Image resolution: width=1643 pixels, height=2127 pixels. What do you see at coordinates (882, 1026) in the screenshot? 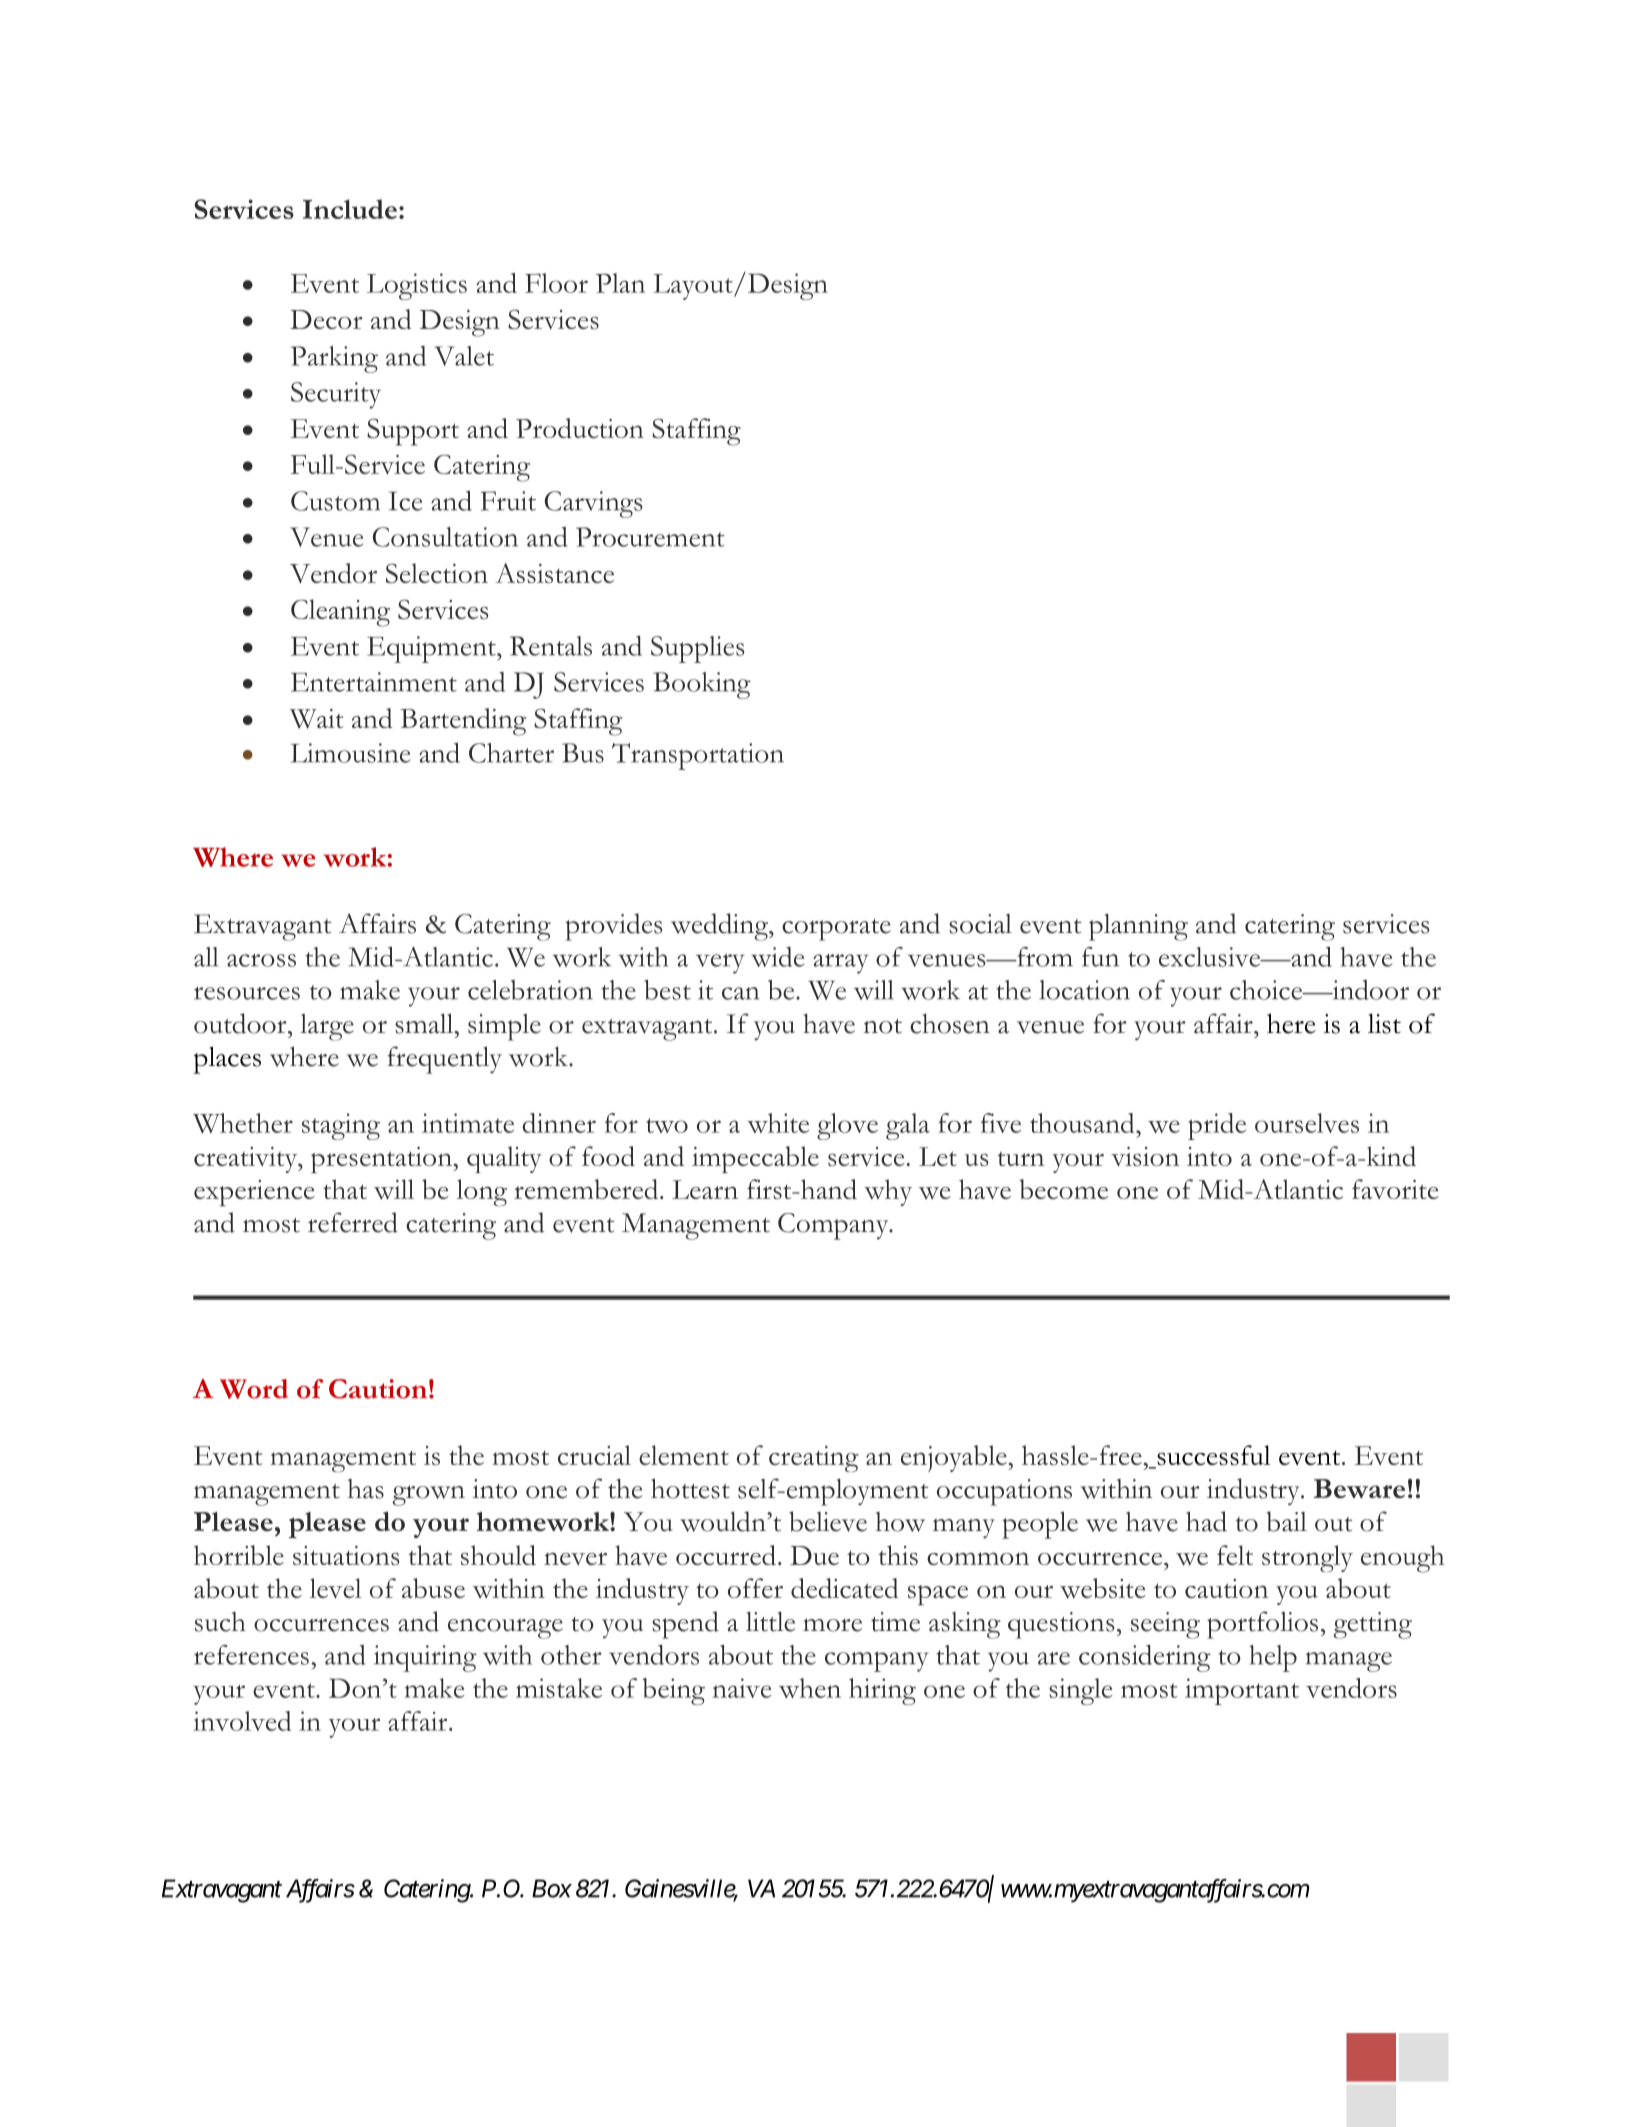
I see `not` at bounding box center [882, 1026].
